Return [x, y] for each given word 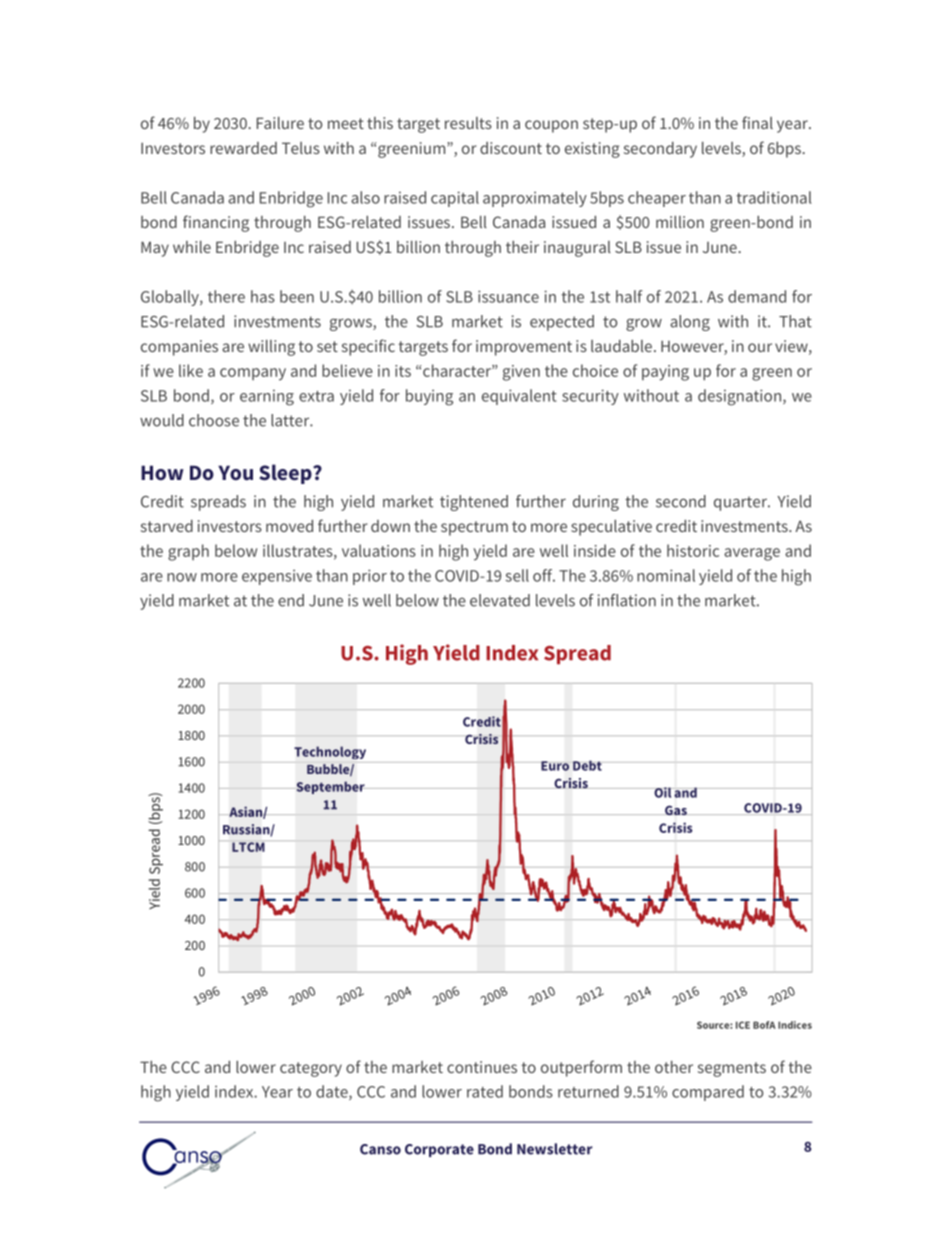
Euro [554, 766]
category [311, 1069]
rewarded [243, 148]
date [333, 1092]
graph [188, 552]
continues [482, 1067]
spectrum [474, 528]
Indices [795, 1025]
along [690, 323]
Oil [662, 792]
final [757, 122]
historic [693, 550]
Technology [330, 752]
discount [511, 148]
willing [271, 348]
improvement [524, 348]
